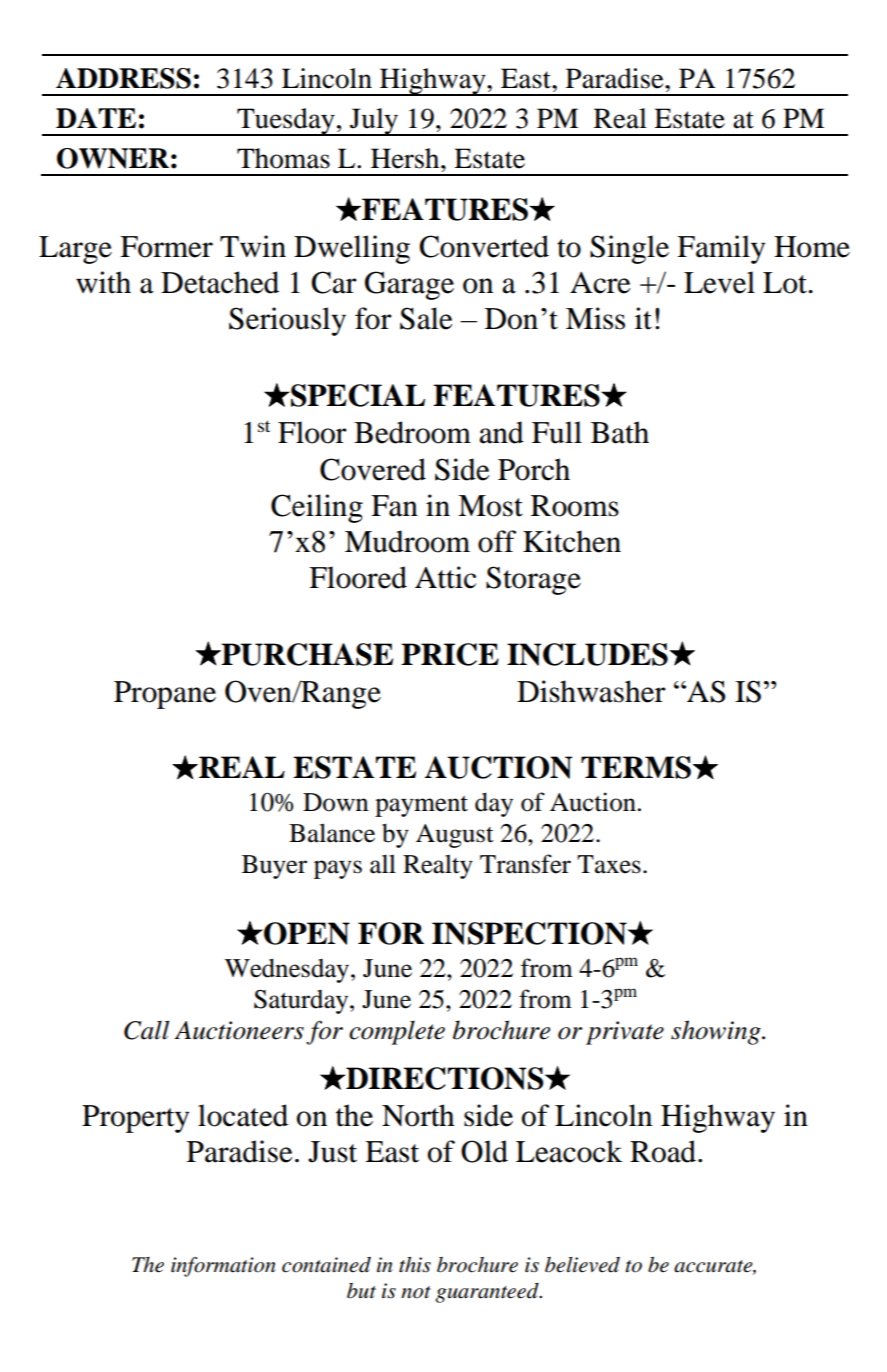 The width and height of the screenshot is (887, 1372). I want to click on Family, so click(721, 249).
